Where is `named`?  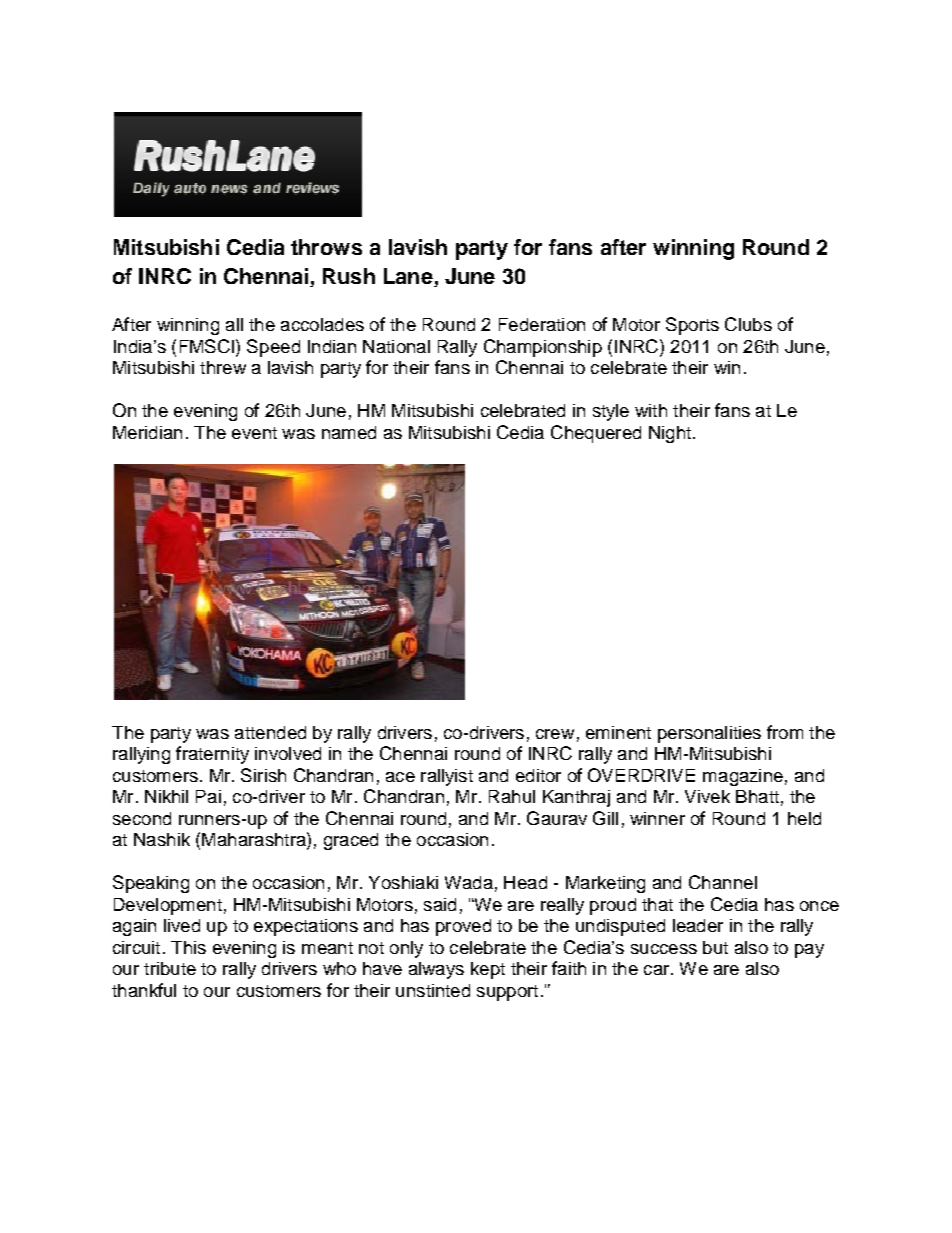
named is located at coordinates (349, 432).
